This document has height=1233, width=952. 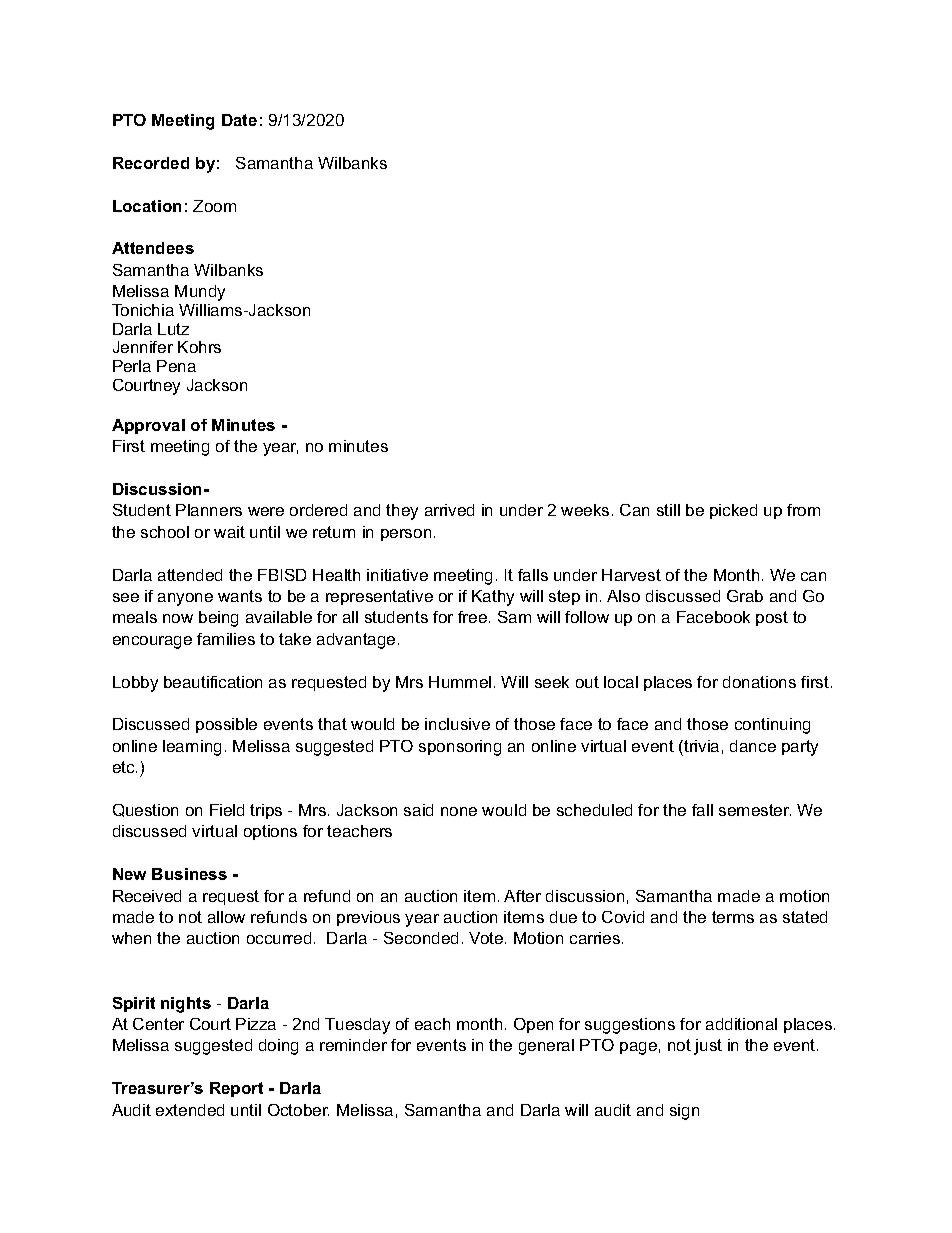 I want to click on free, so click(x=472, y=617).
